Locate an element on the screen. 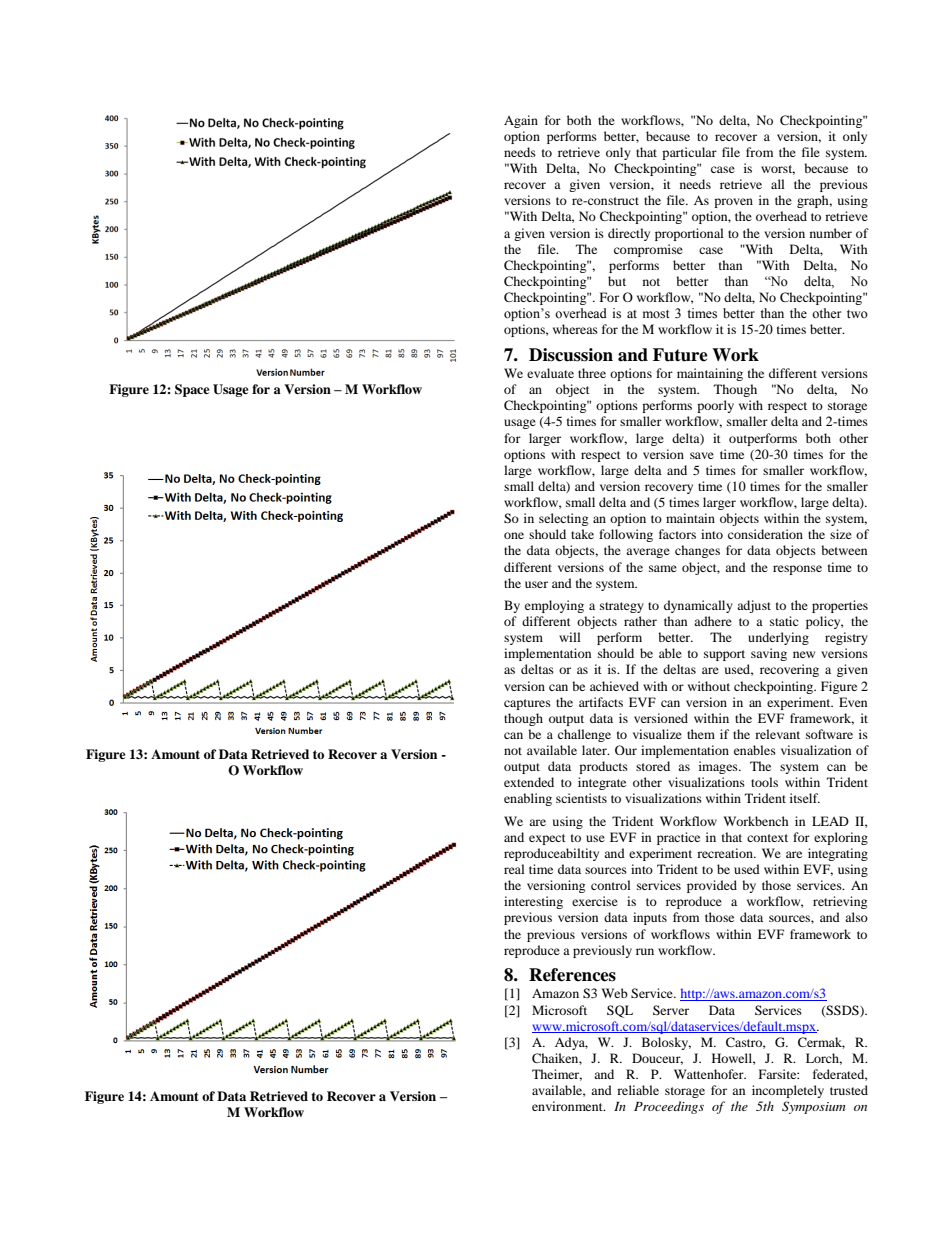 The image size is (952, 1233). poorly is located at coordinates (715, 406).
